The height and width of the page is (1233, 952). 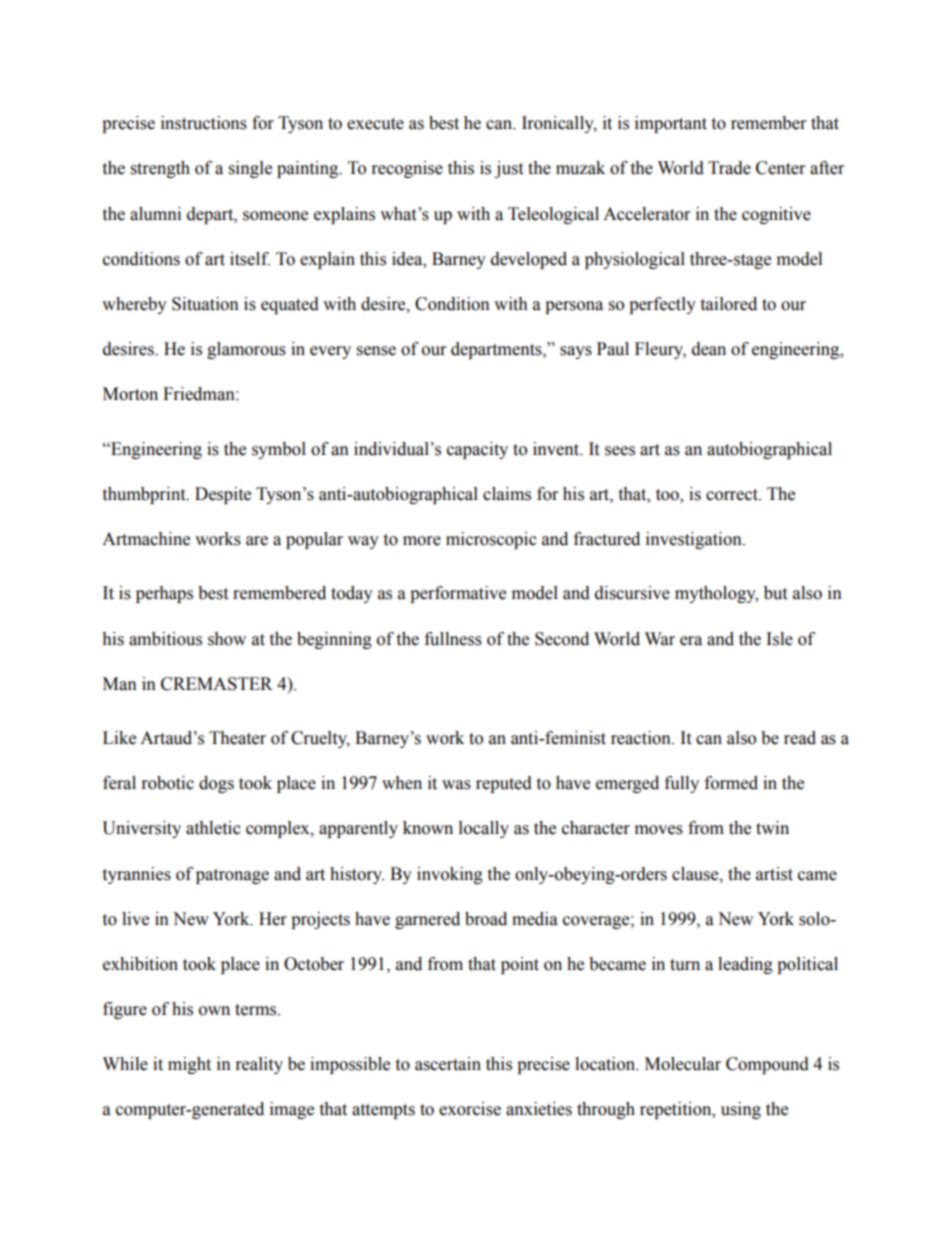 What do you see at coordinates (767, 1065) in the page?
I see `Compound` at bounding box center [767, 1065].
